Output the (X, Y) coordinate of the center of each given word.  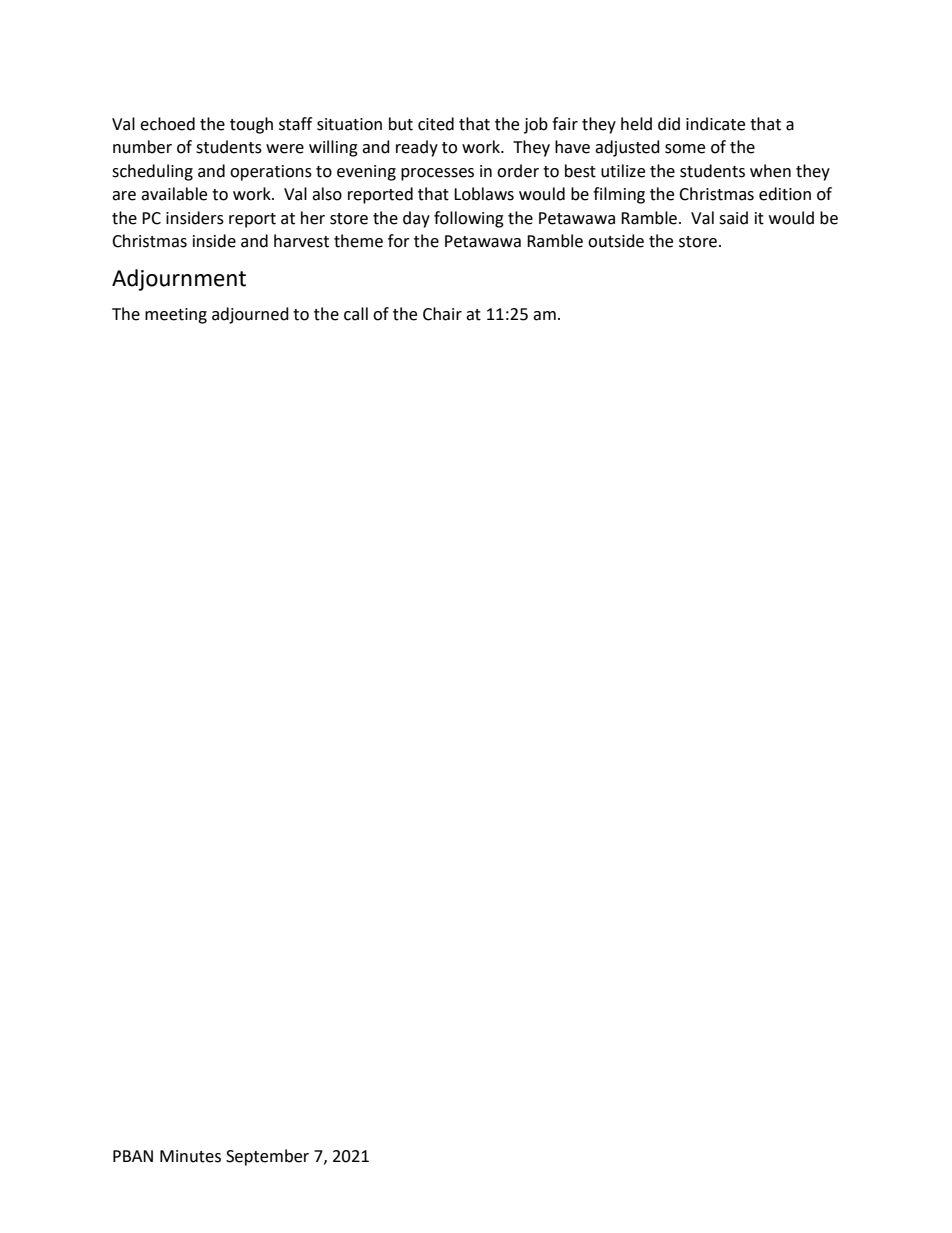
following (469, 219)
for (399, 241)
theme (358, 241)
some (685, 149)
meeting (176, 316)
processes (437, 174)
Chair (442, 314)
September (267, 1157)
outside (616, 241)
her (313, 218)
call (356, 314)
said (733, 218)
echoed (167, 124)
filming (619, 195)
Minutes (190, 1156)
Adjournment (179, 280)
